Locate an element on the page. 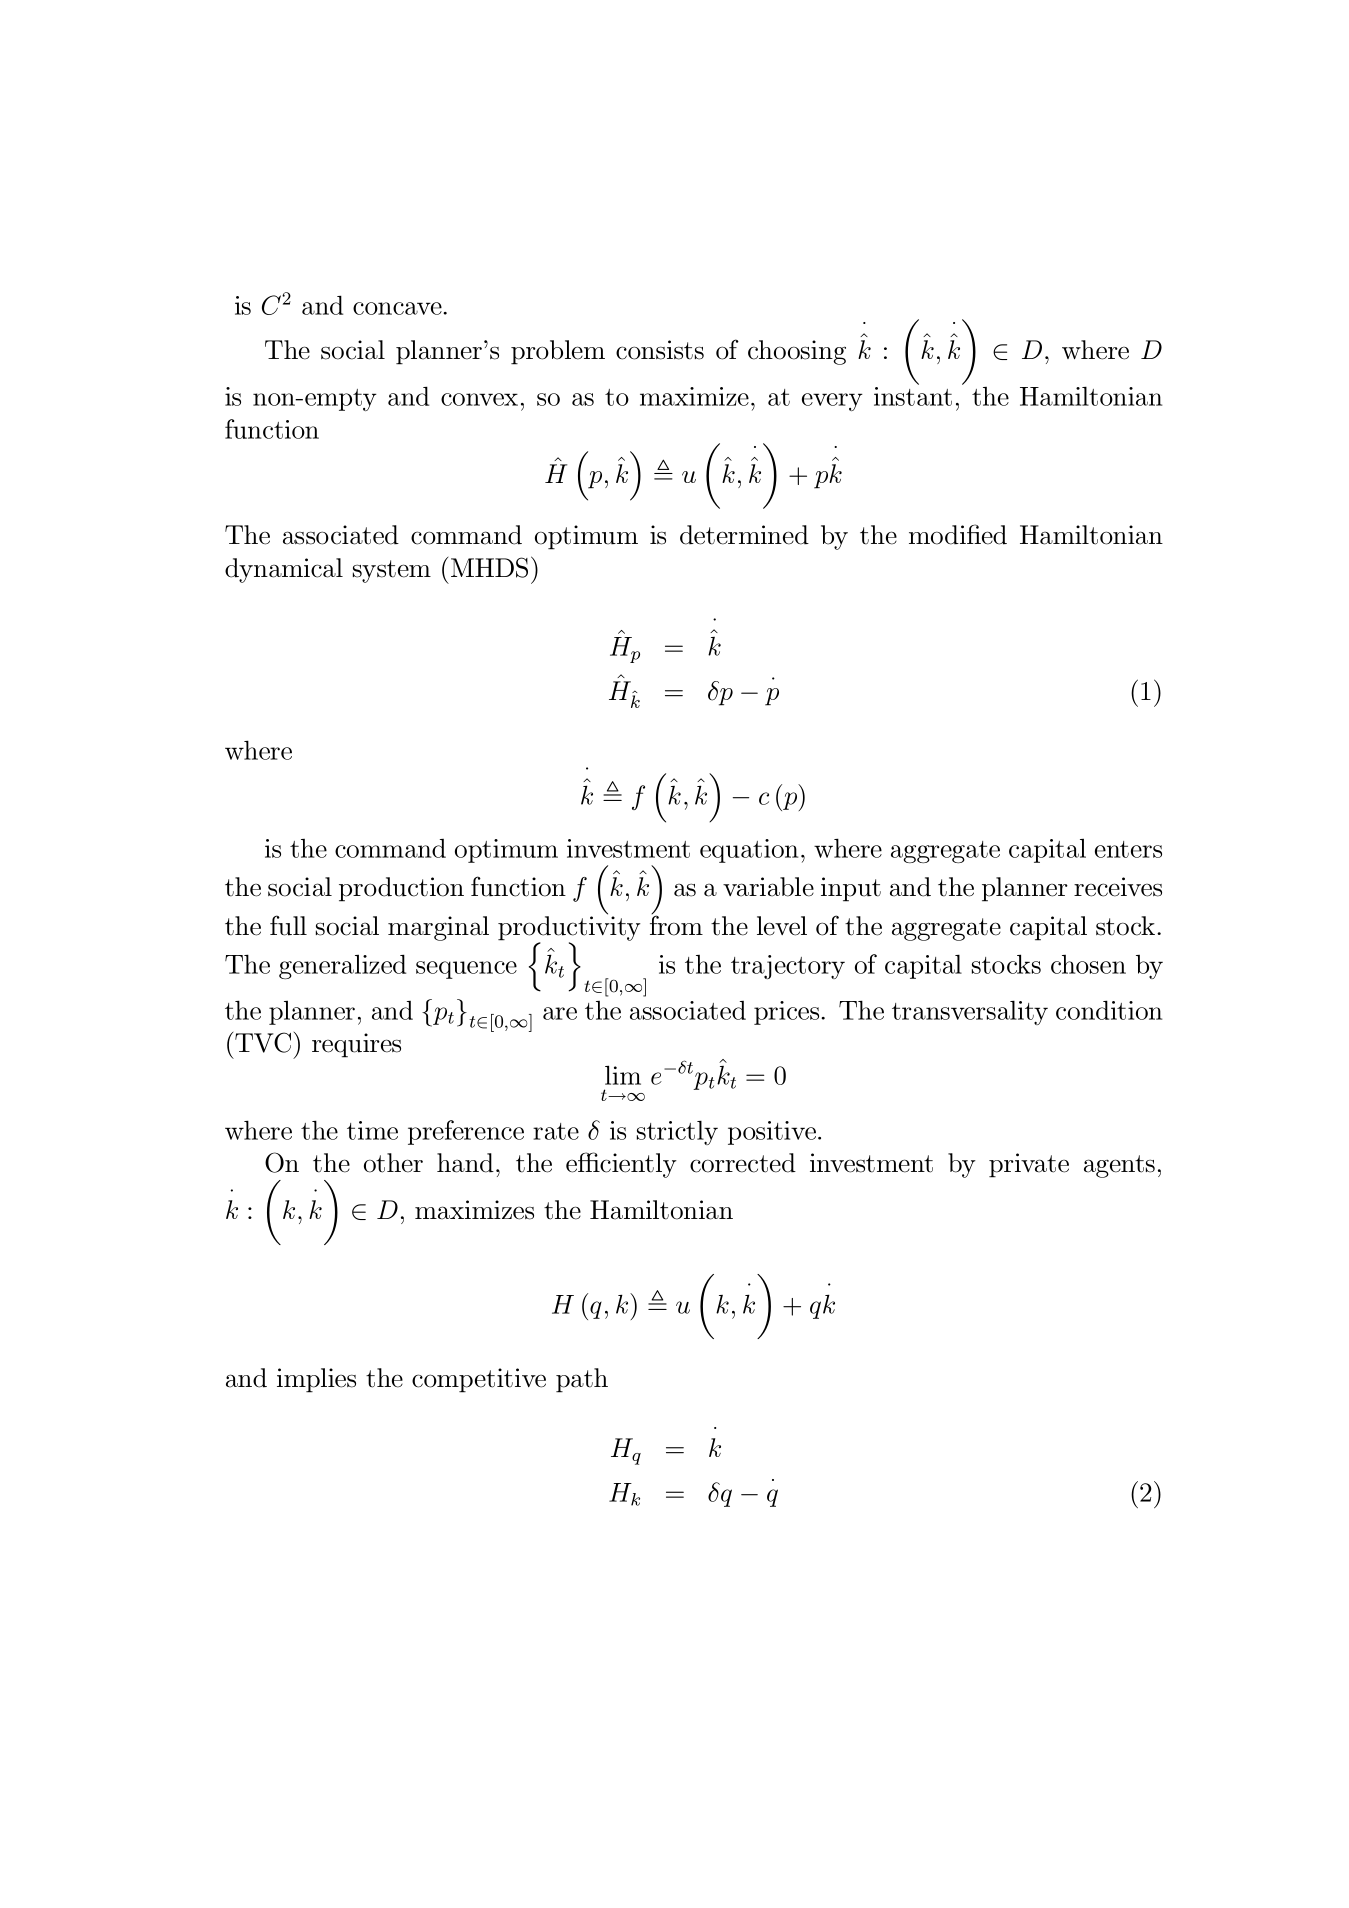 The image size is (1349, 1908). strictly is located at coordinates (677, 1132).
